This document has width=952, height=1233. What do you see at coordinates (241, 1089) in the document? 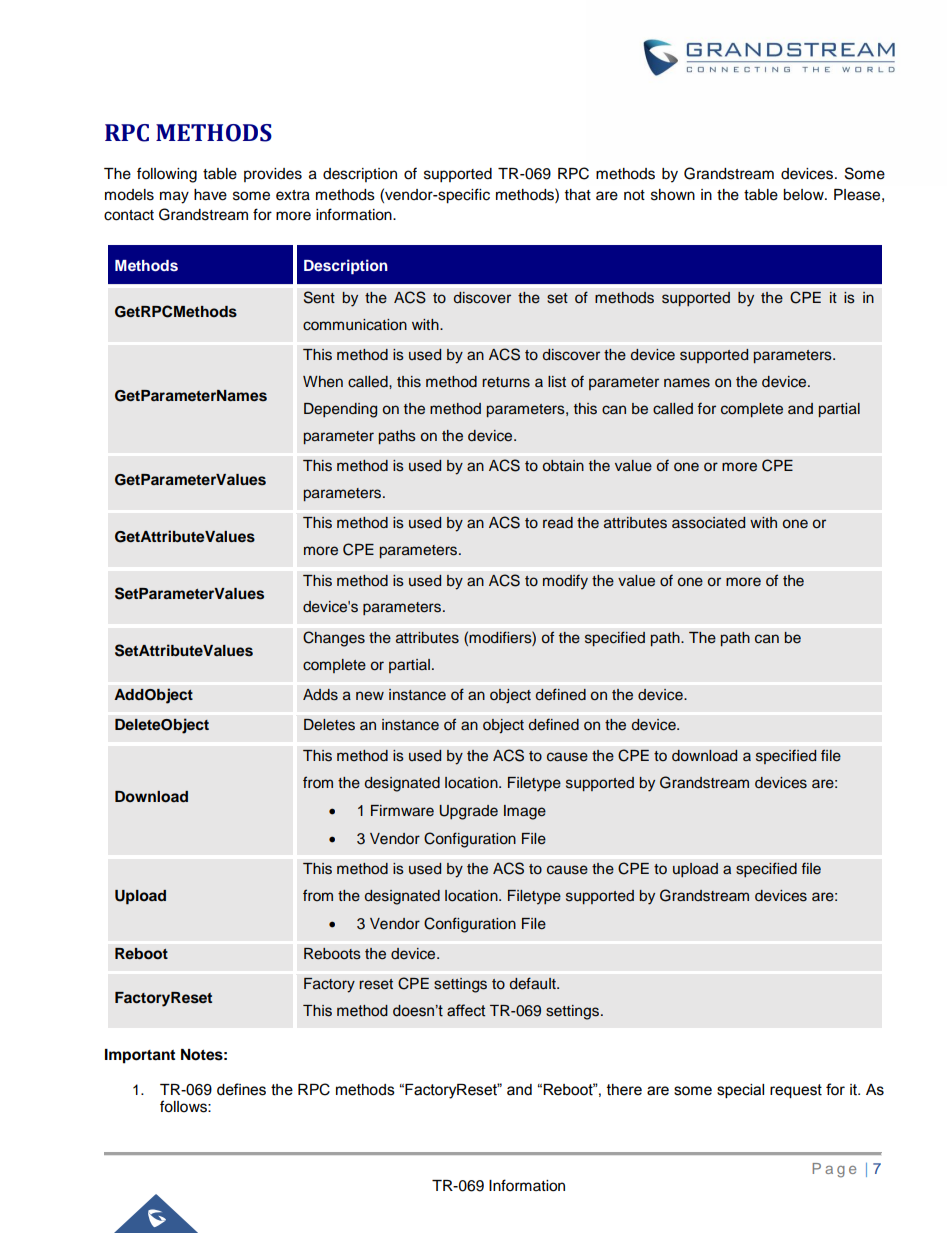
I see `defines` at bounding box center [241, 1089].
